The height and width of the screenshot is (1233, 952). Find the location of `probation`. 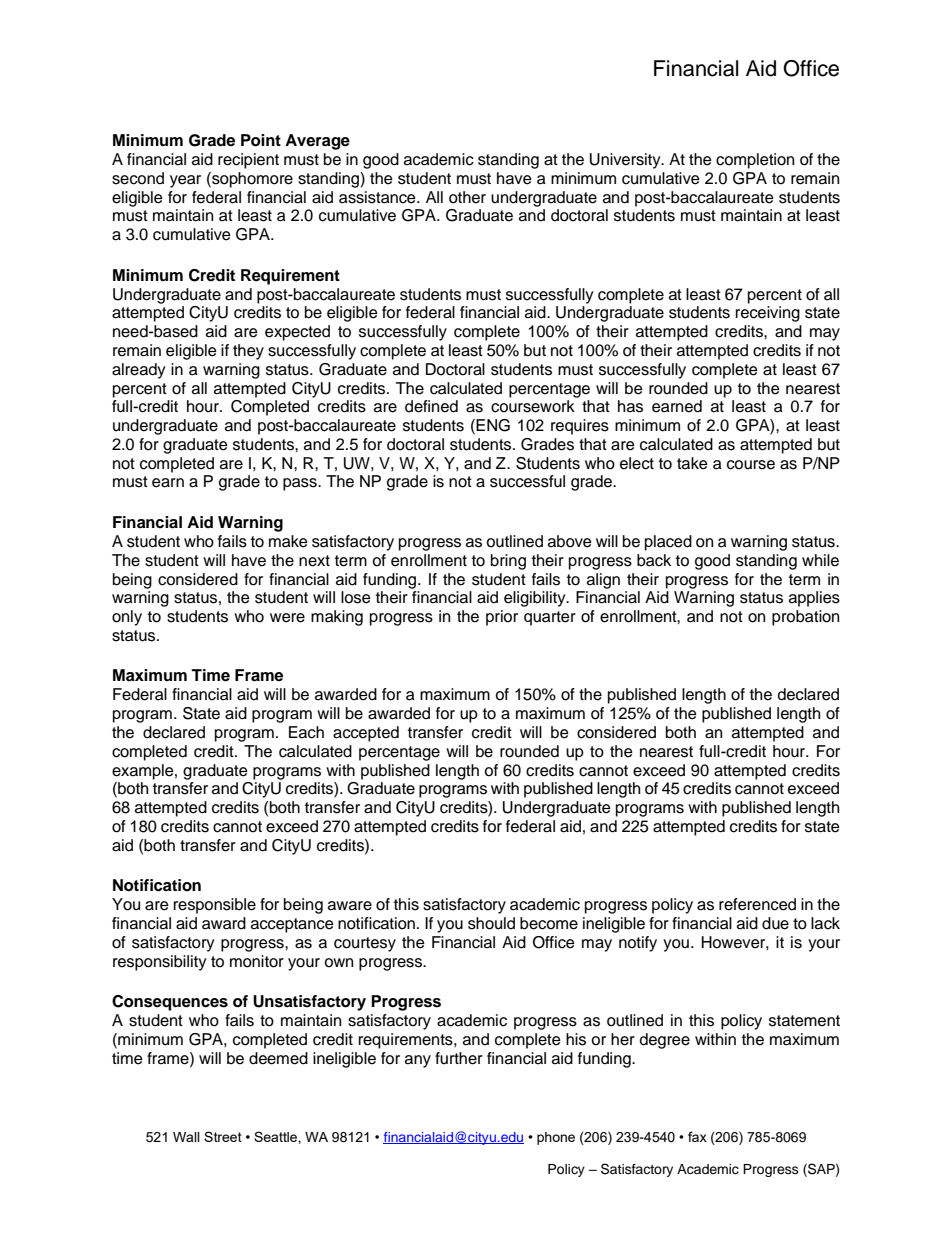

probation is located at coordinates (805, 618).
